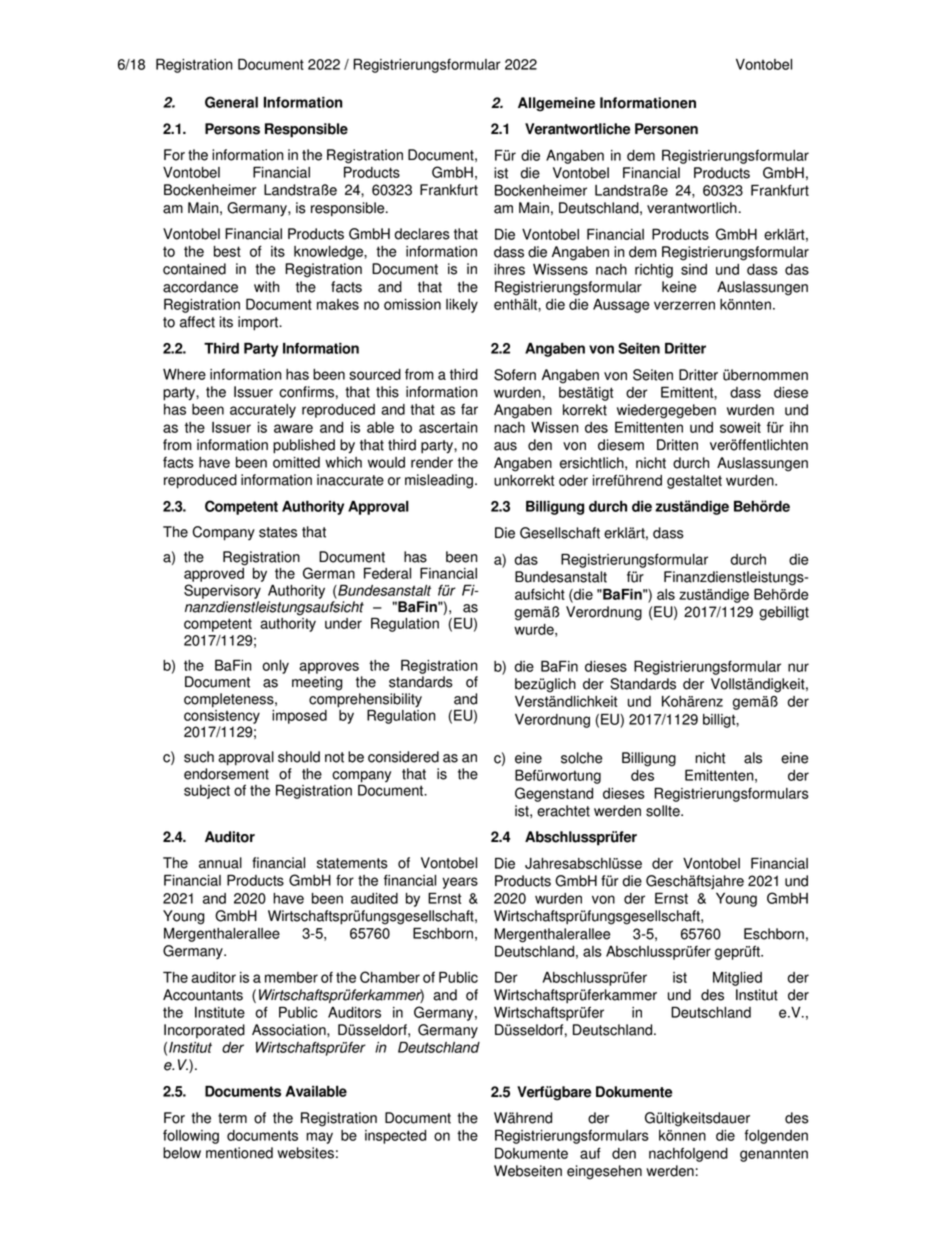  What do you see at coordinates (403, 757) in the screenshot?
I see `considered` at bounding box center [403, 757].
